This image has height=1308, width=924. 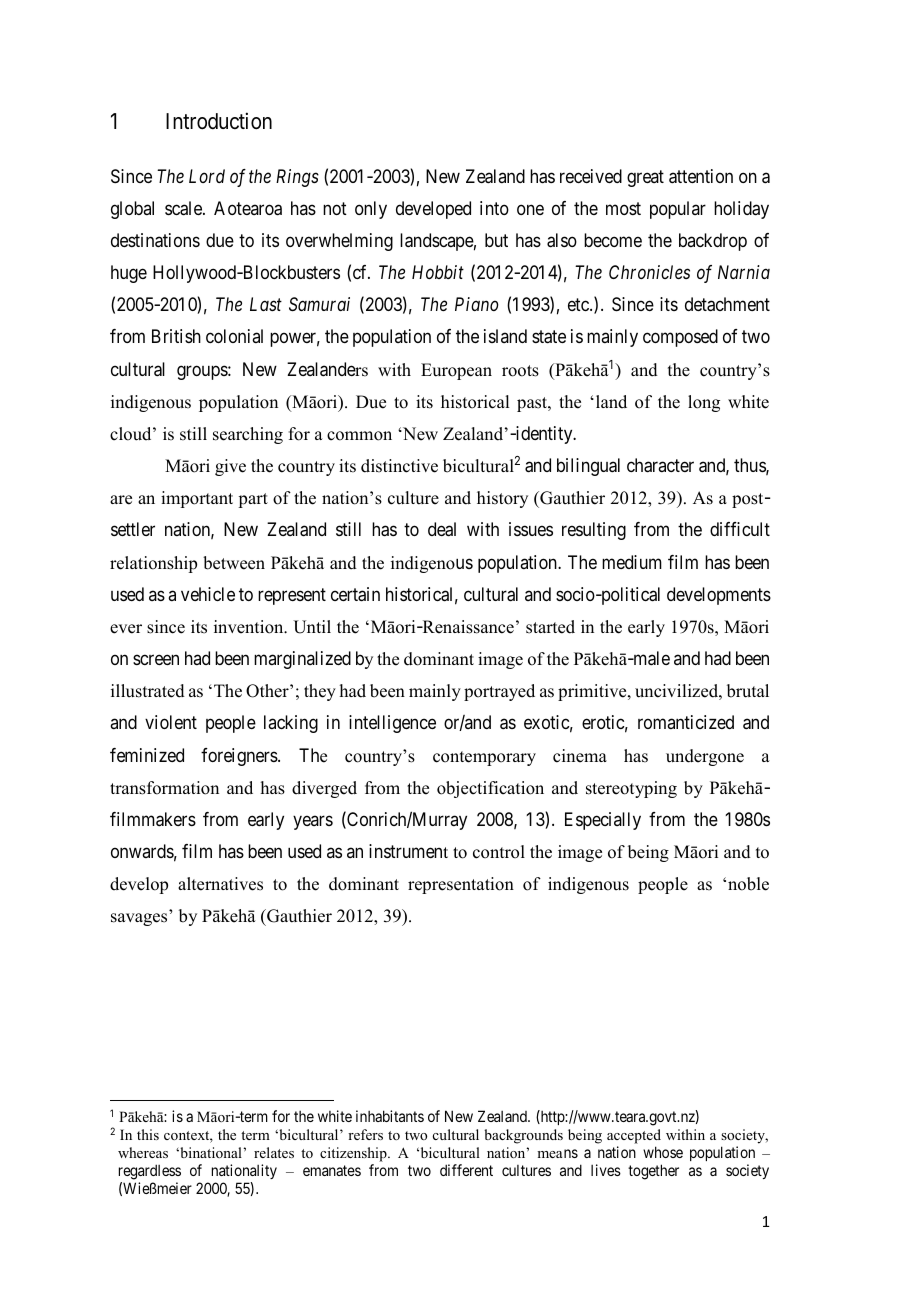 What do you see at coordinates (207, 176) in the image?
I see `Lord` at bounding box center [207, 176].
